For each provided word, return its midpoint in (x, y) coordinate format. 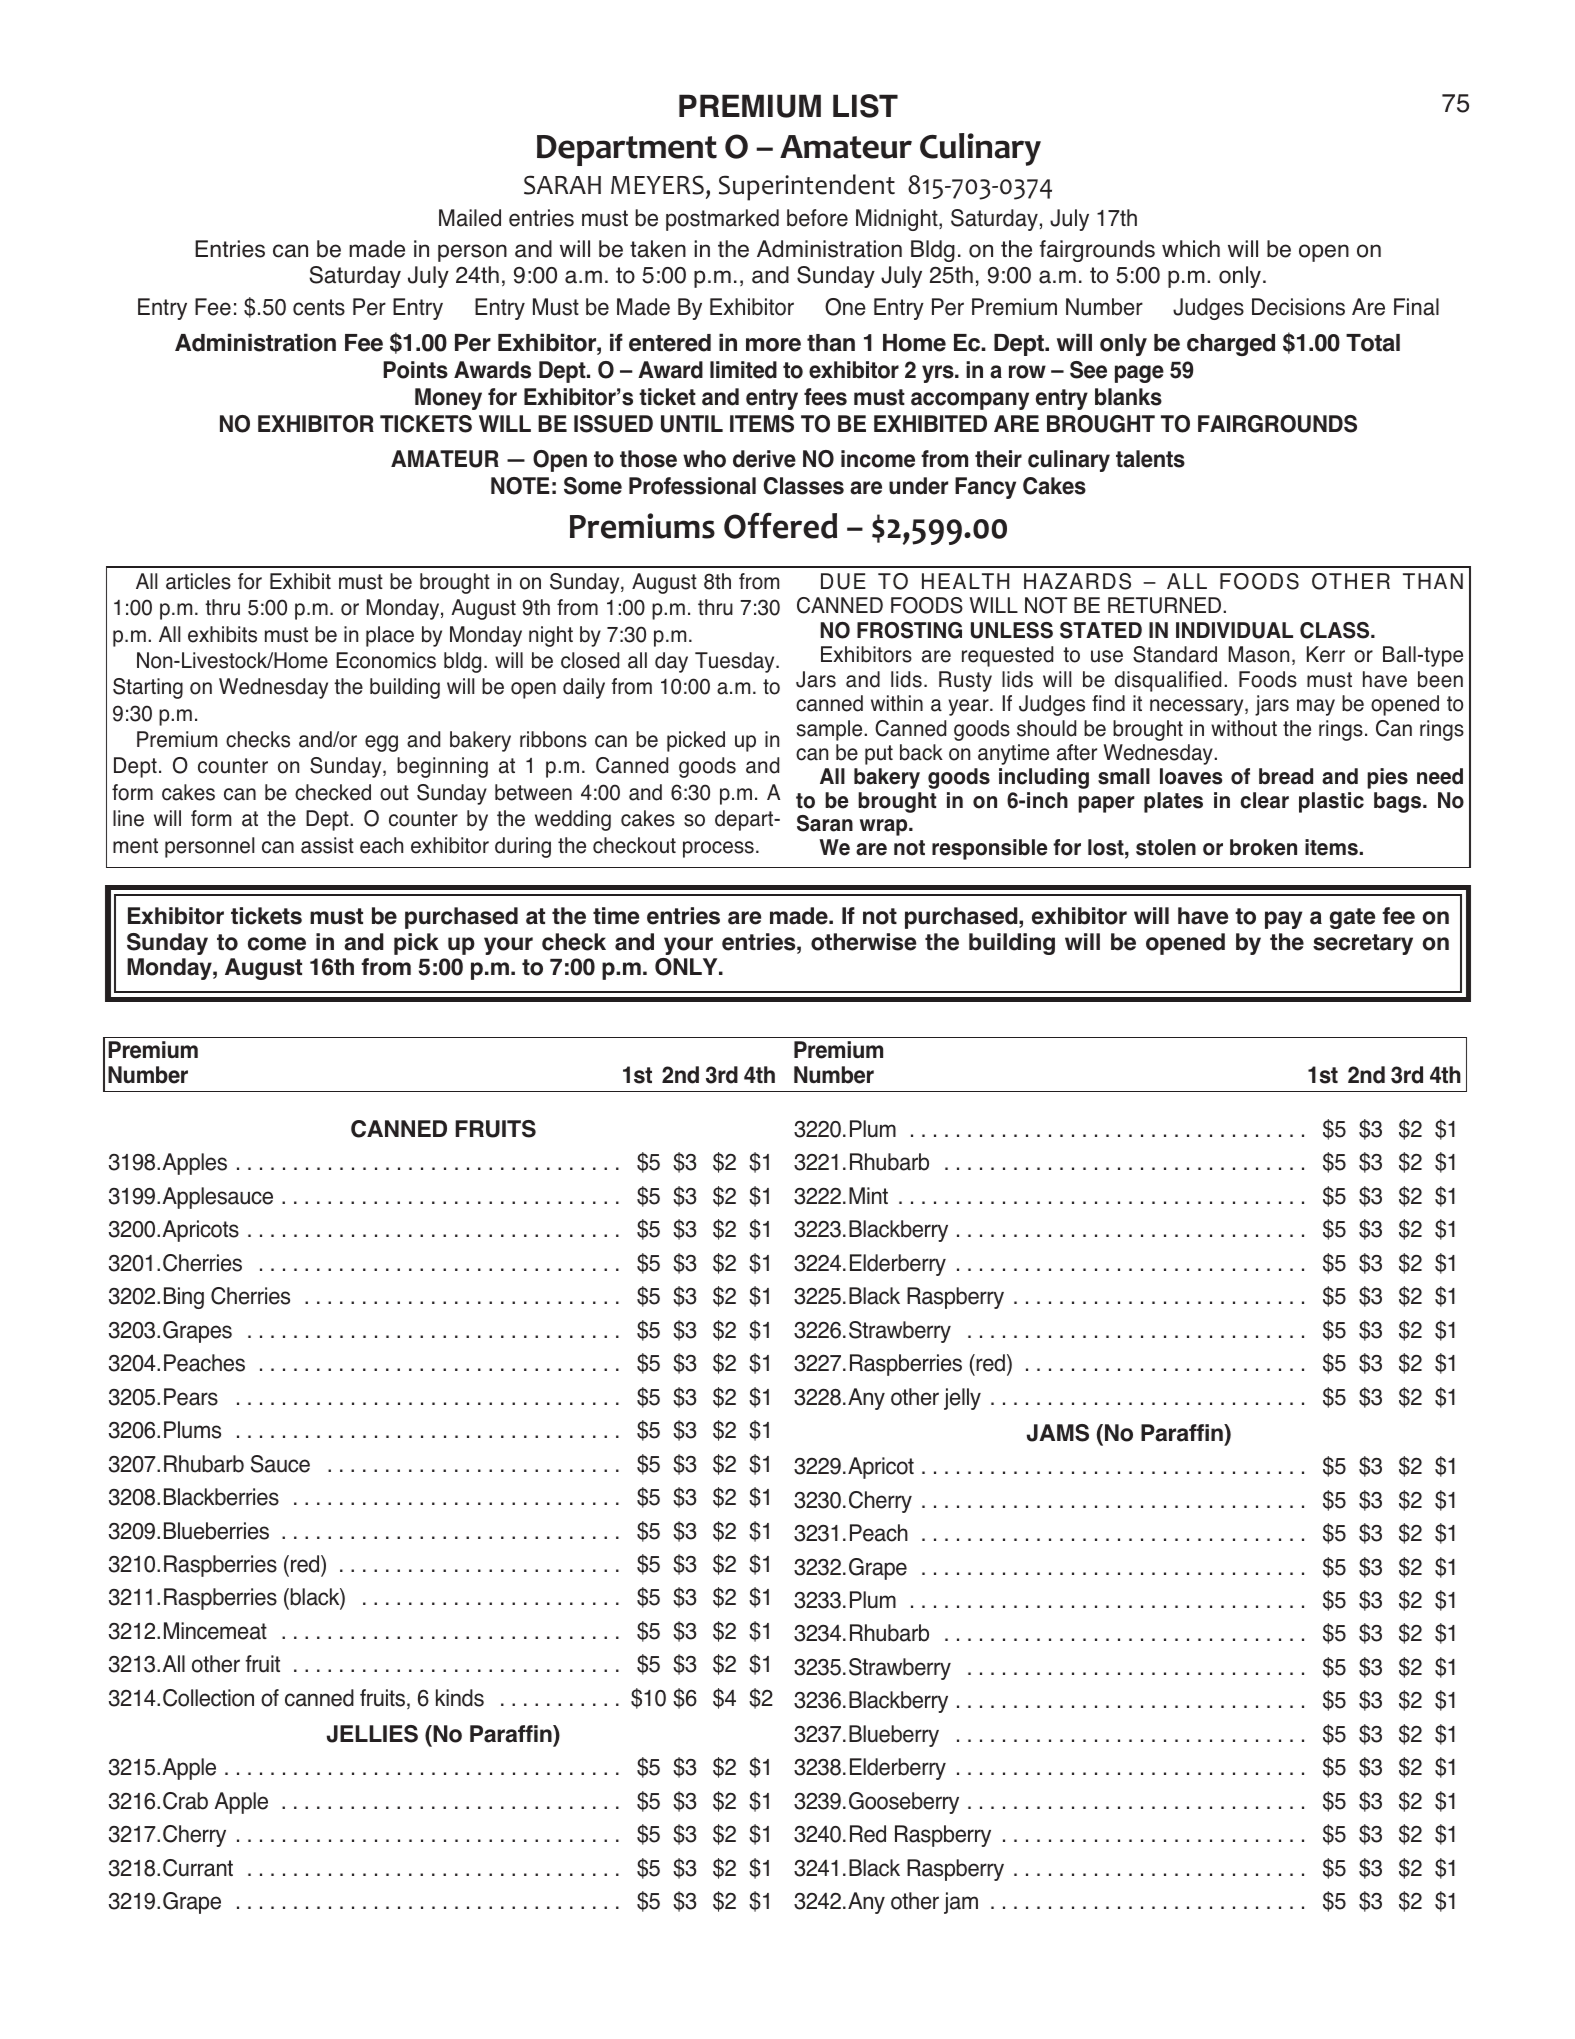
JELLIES (372, 1734)
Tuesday (736, 662)
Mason (1258, 654)
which (1191, 249)
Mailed (470, 218)
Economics (386, 660)
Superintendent (807, 187)
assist (327, 845)
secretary (1363, 944)
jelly (962, 1399)
